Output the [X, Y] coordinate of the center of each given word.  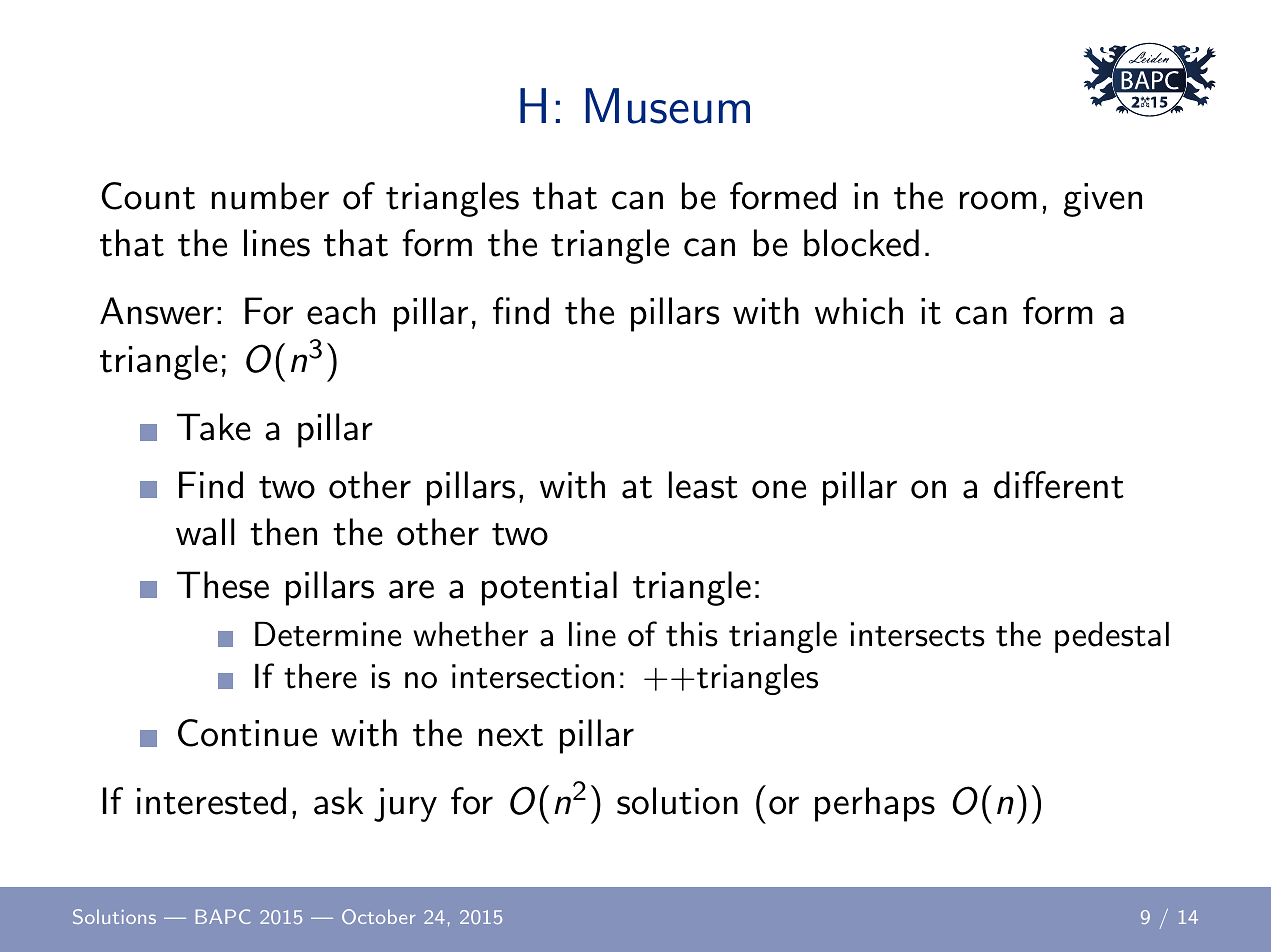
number [270, 196]
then [283, 532]
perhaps [875, 804]
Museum [668, 106]
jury [405, 805]
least [703, 485]
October [379, 916]
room [998, 200]
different [1059, 485]
